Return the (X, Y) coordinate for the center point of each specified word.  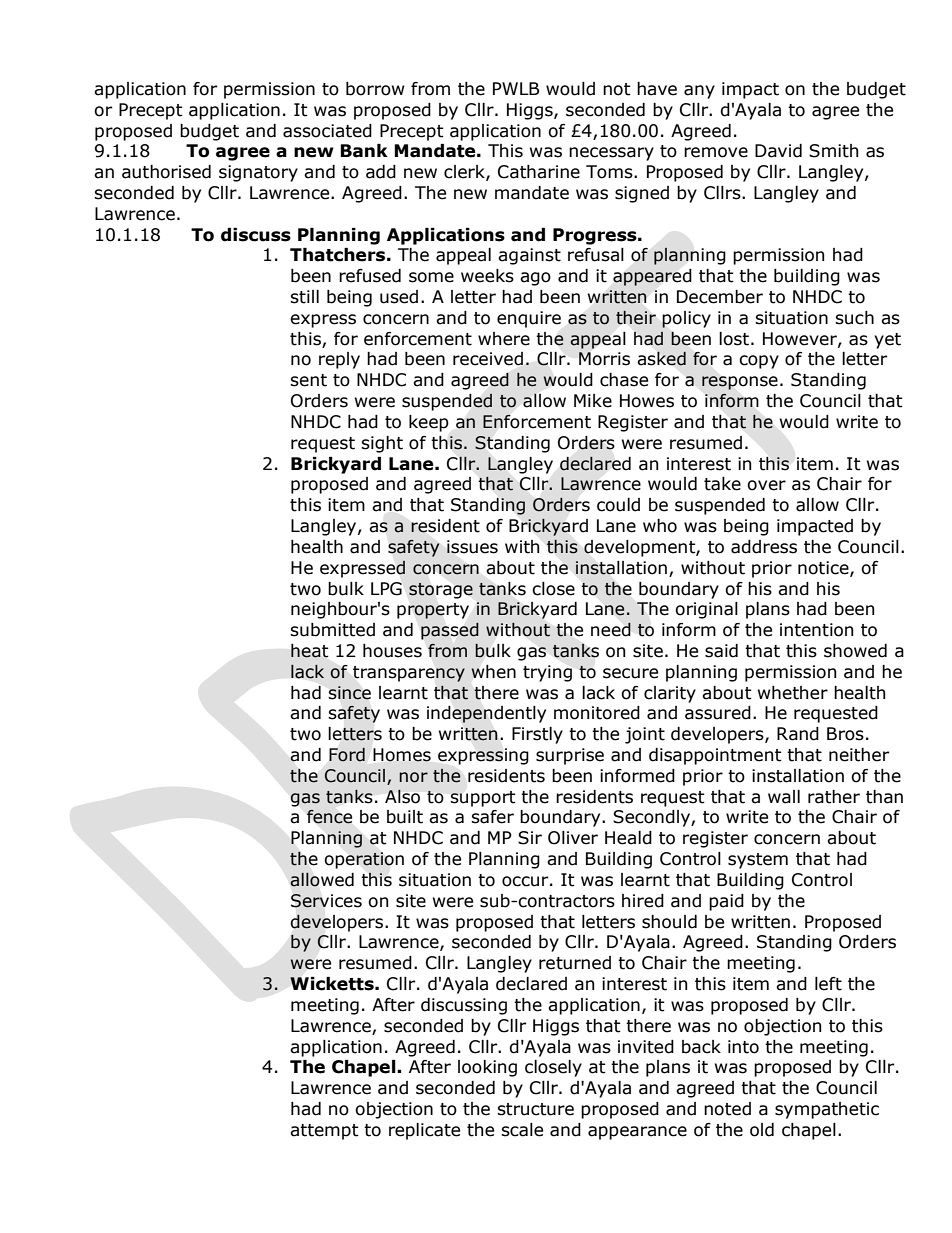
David (778, 151)
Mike (593, 401)
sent (308, 380)
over (766, 485)
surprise (570, 756)
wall (784, 797)
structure (535, 1109)
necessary (611, 154)
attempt (324, 1132)
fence (329, 817)
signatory (258, 173)
